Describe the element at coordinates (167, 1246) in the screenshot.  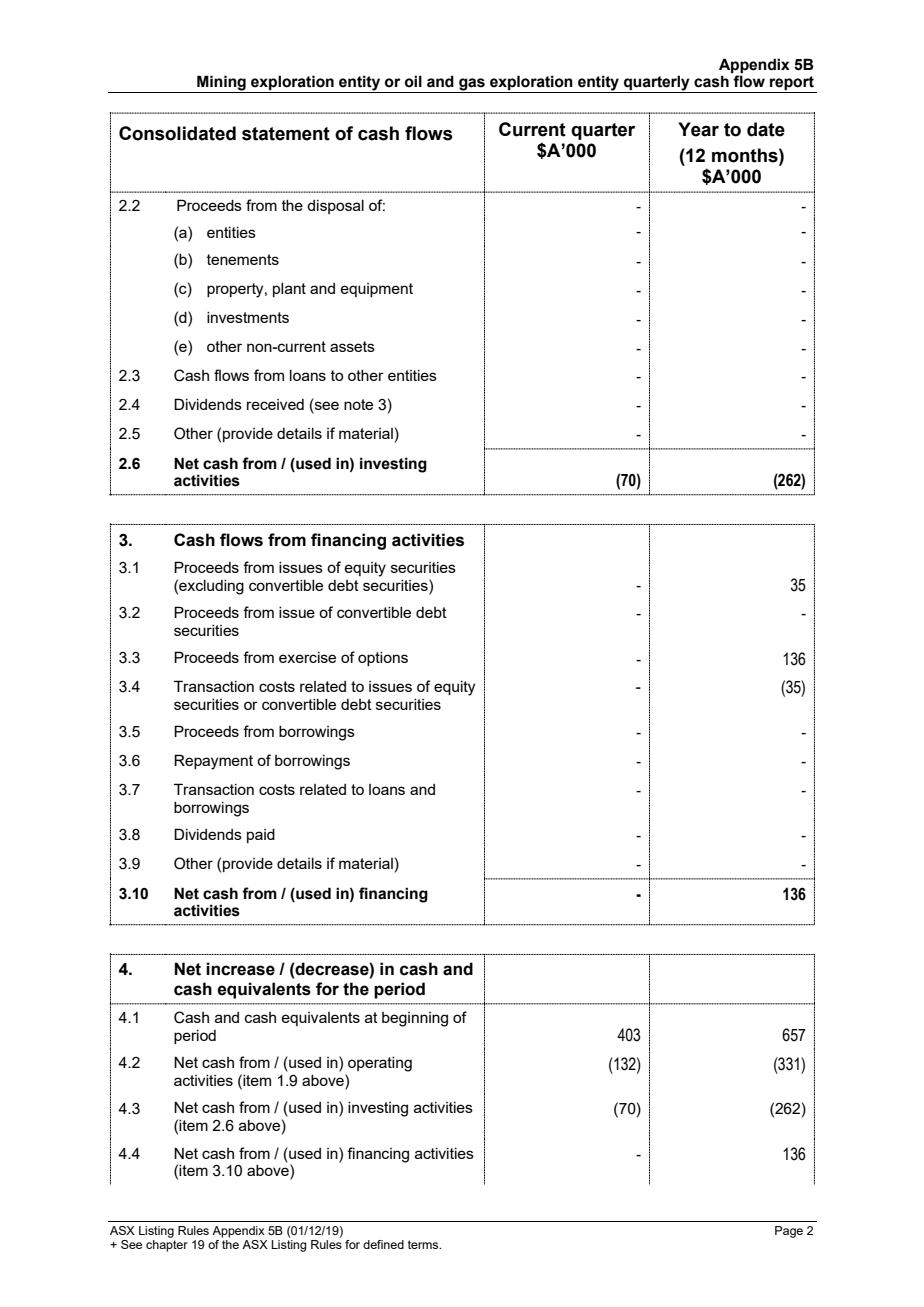
I see `chapter` at that location.
